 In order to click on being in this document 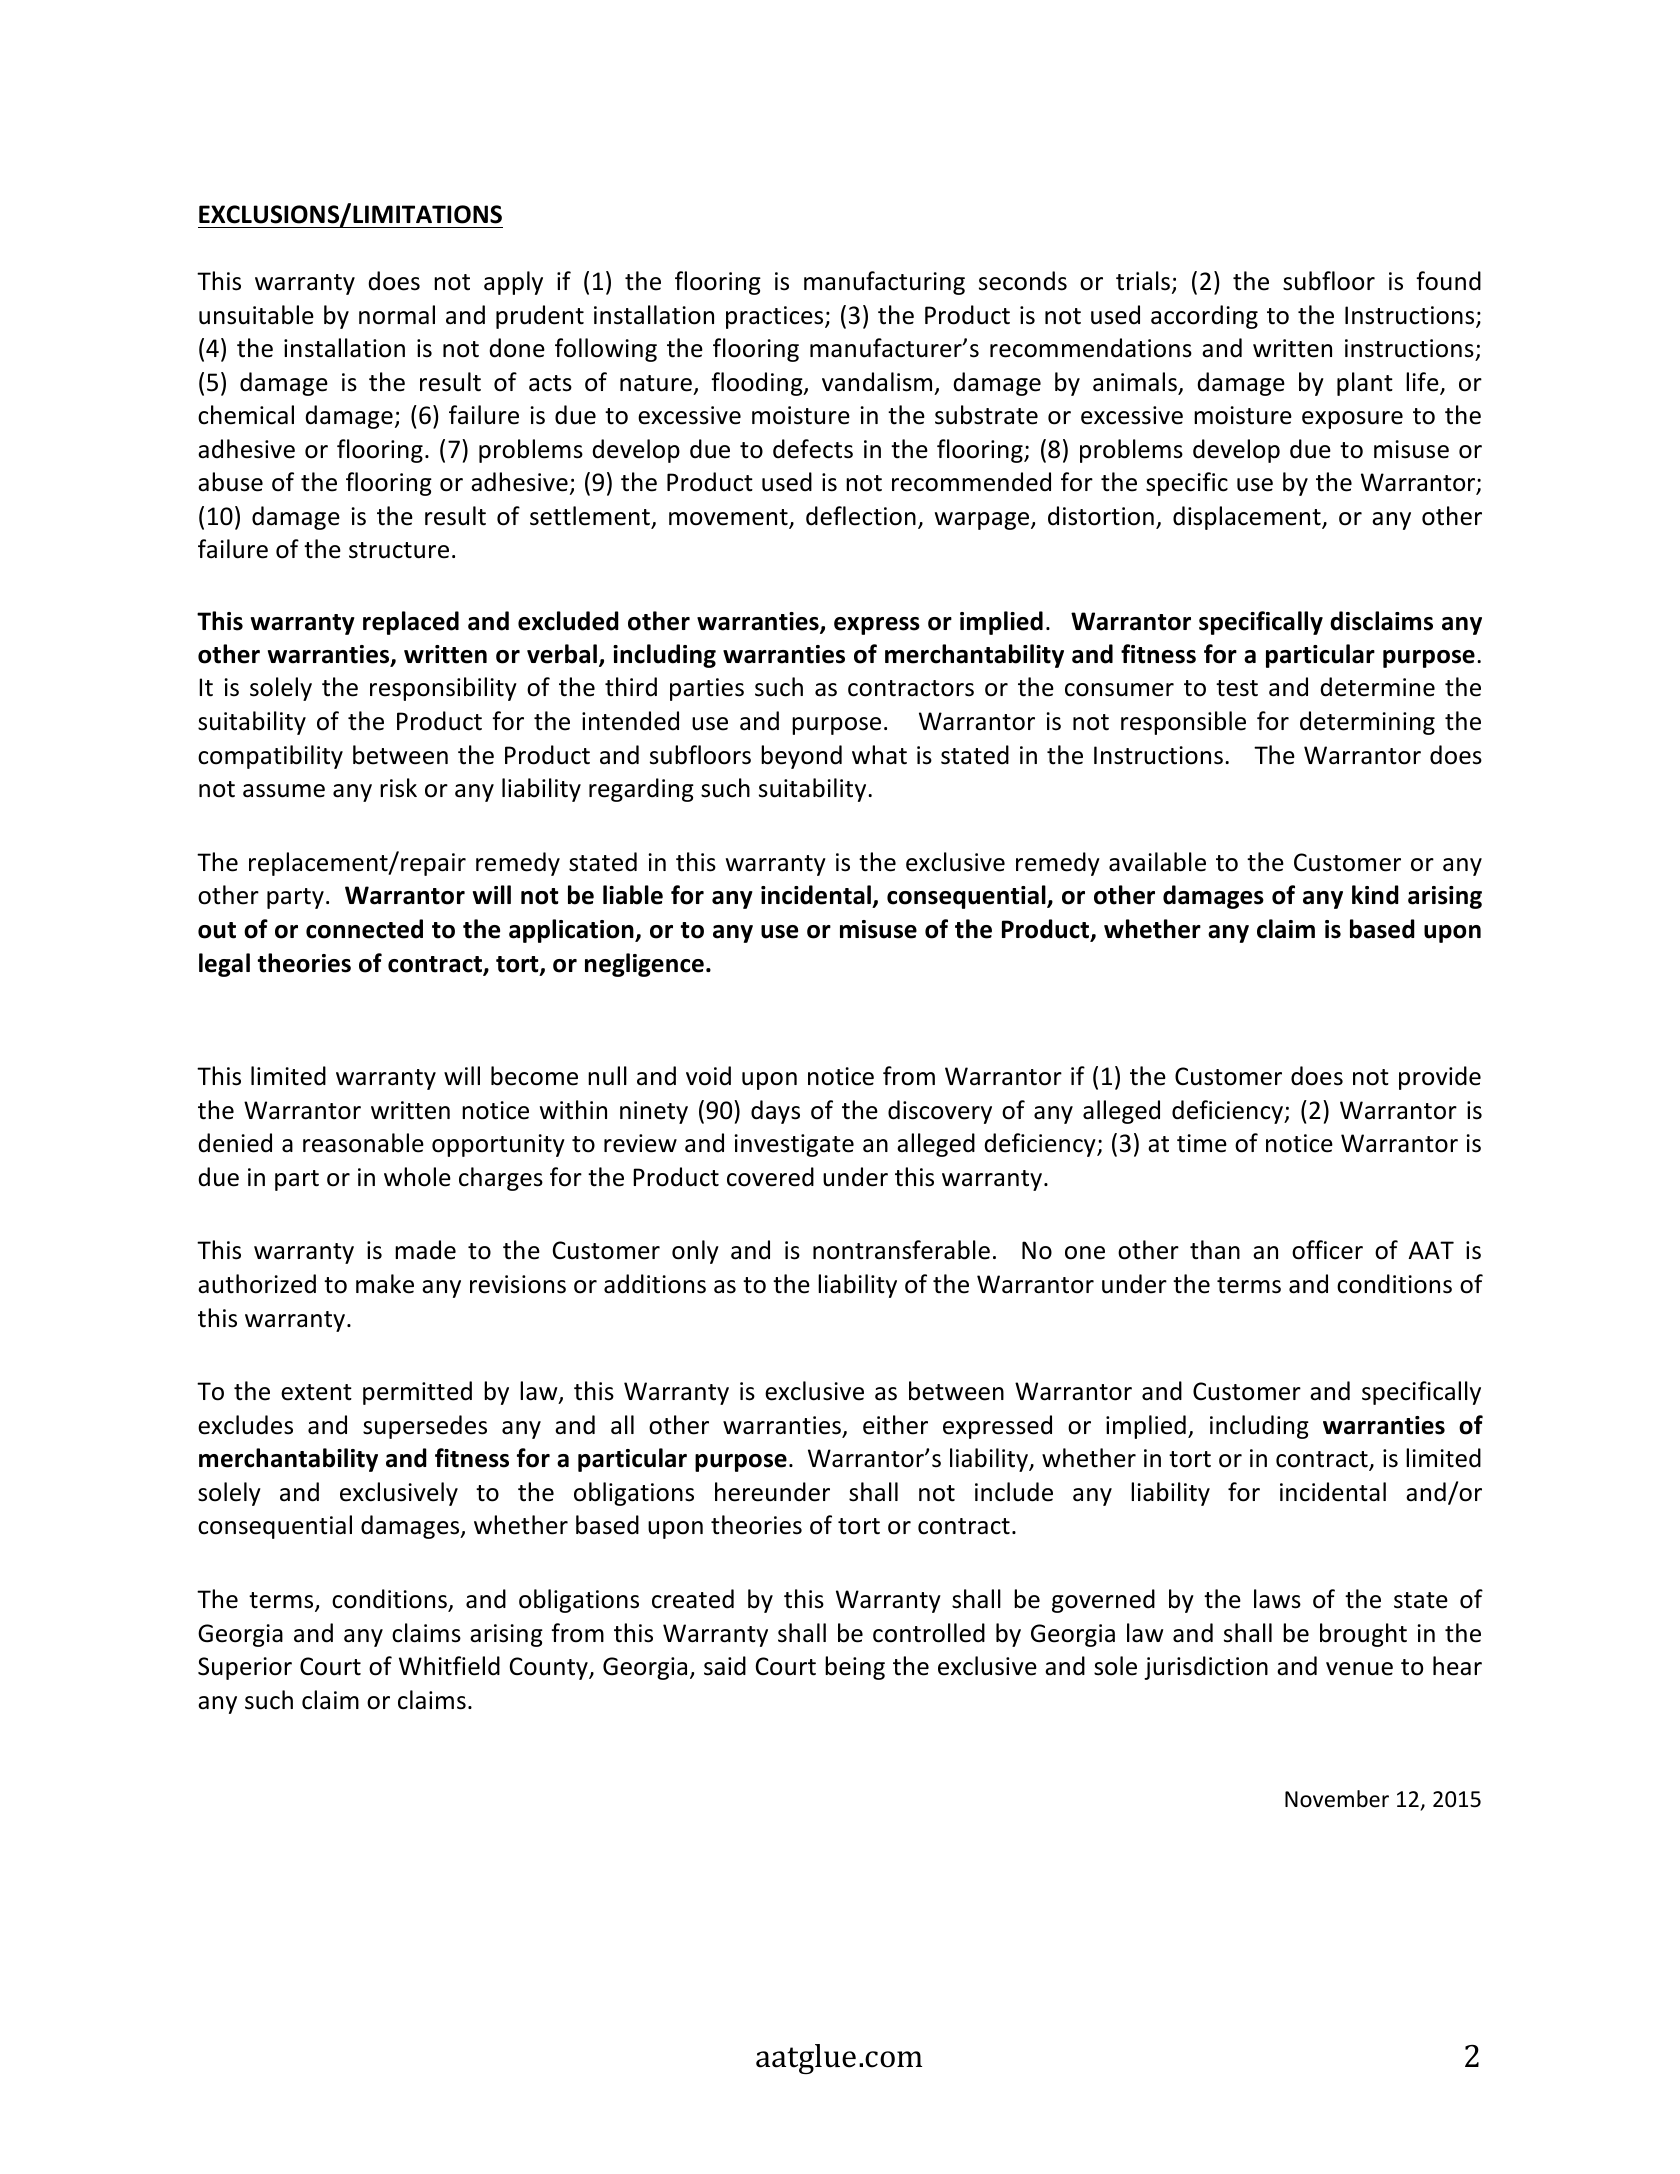, I will do `click(855, 1668)`.
